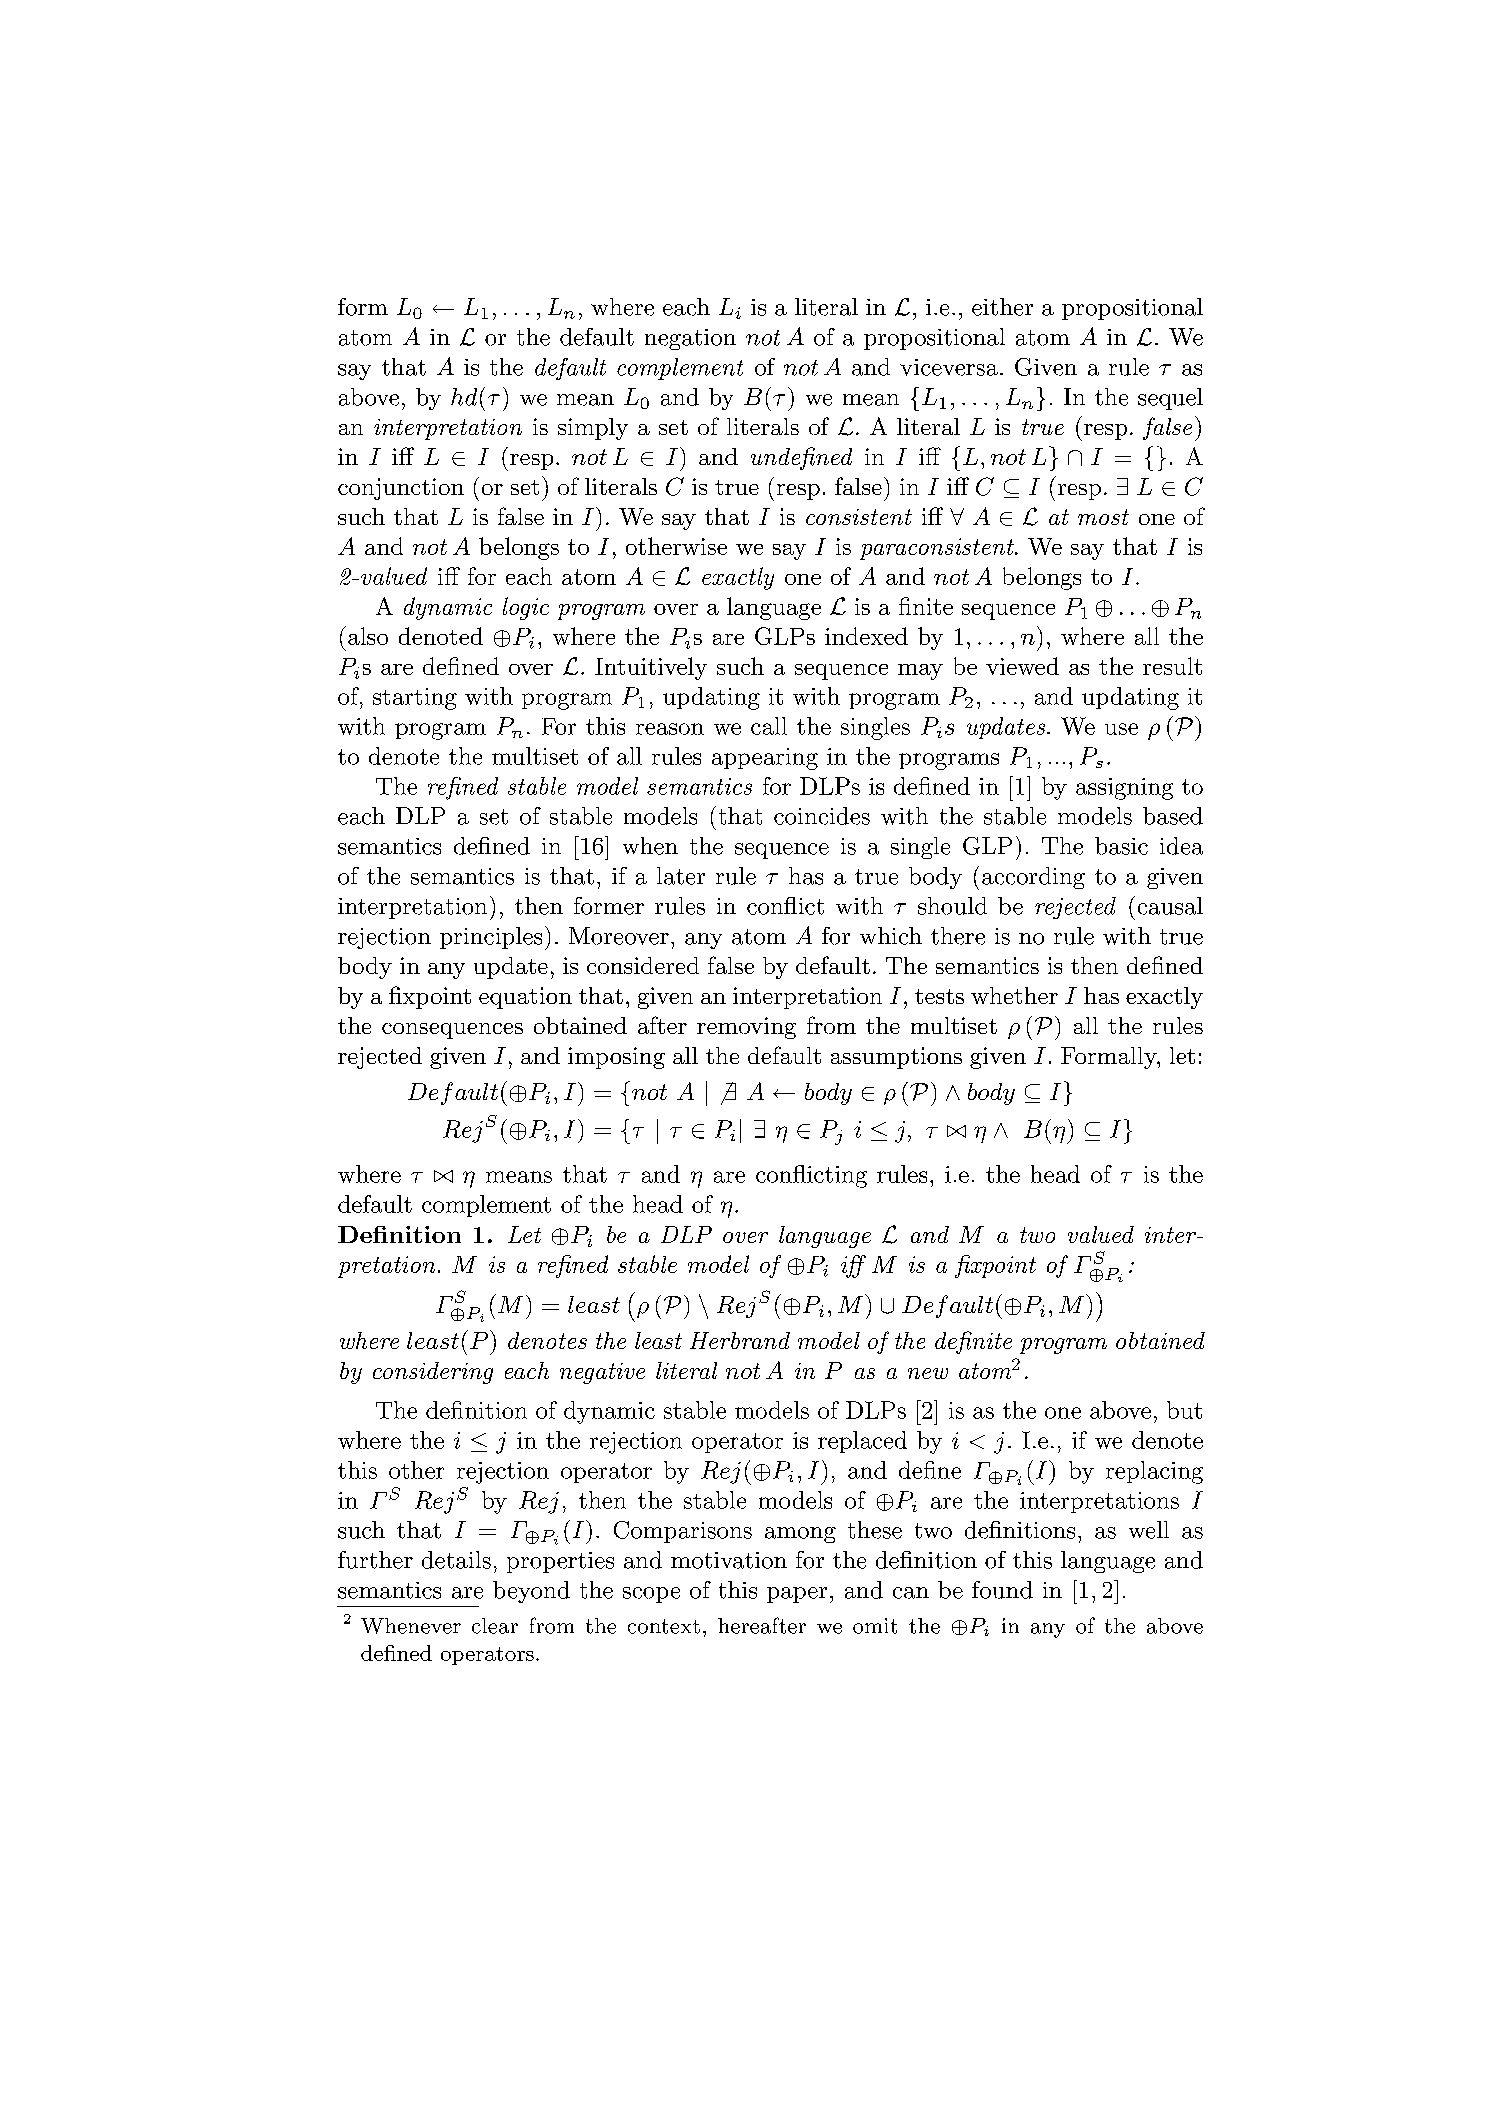 The width and height of the page is (1490, 2109). I want to click on negation, so click(690, 339).
